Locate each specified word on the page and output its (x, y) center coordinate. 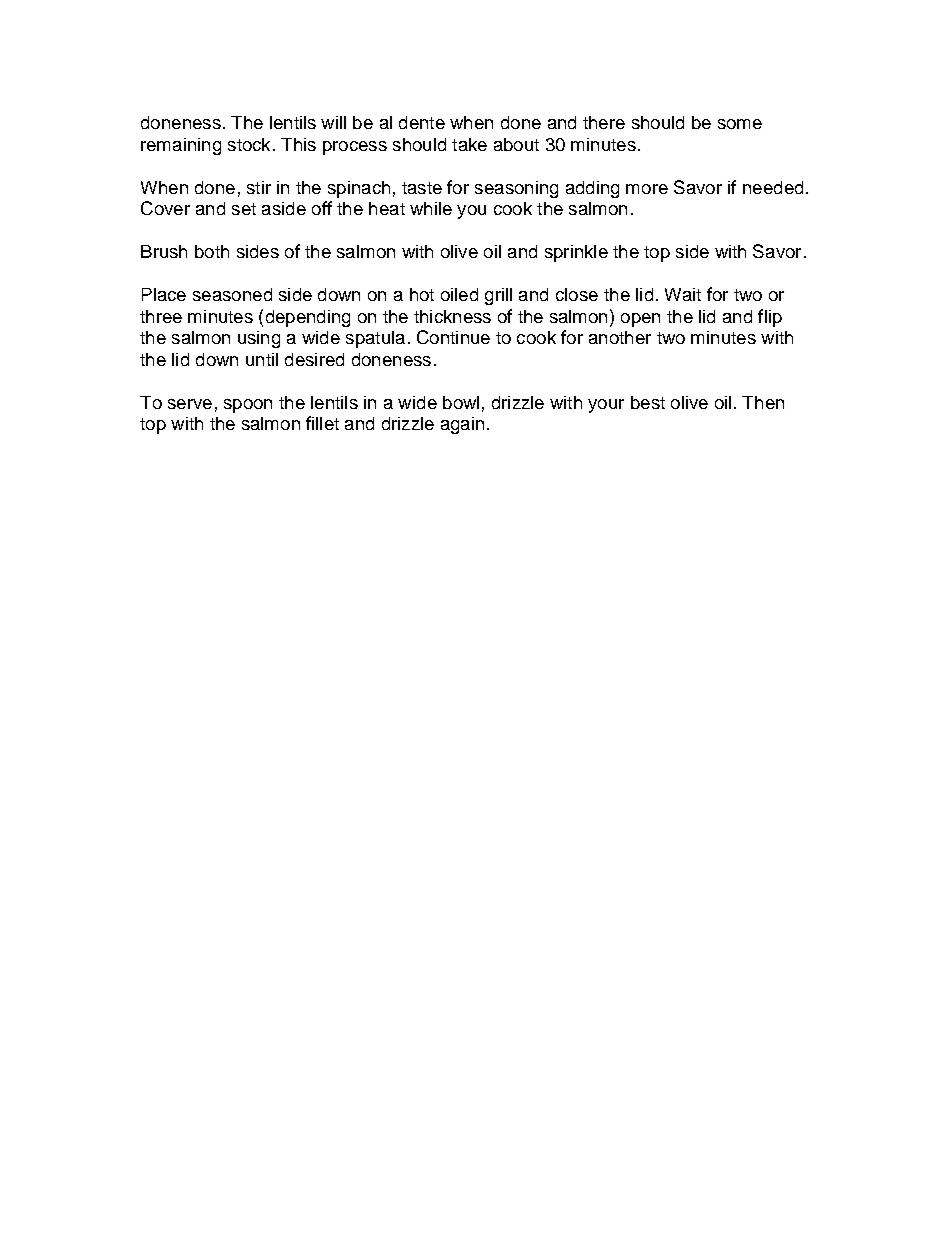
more (647, 189)
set (244, 209)
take (469, 144)
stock (249, 144)
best (648, 402)
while (431, 208)
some (740, 124)
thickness (452, 316)
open (640, 320)
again (462, 425)
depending (308, 318)
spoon (248, 406)
